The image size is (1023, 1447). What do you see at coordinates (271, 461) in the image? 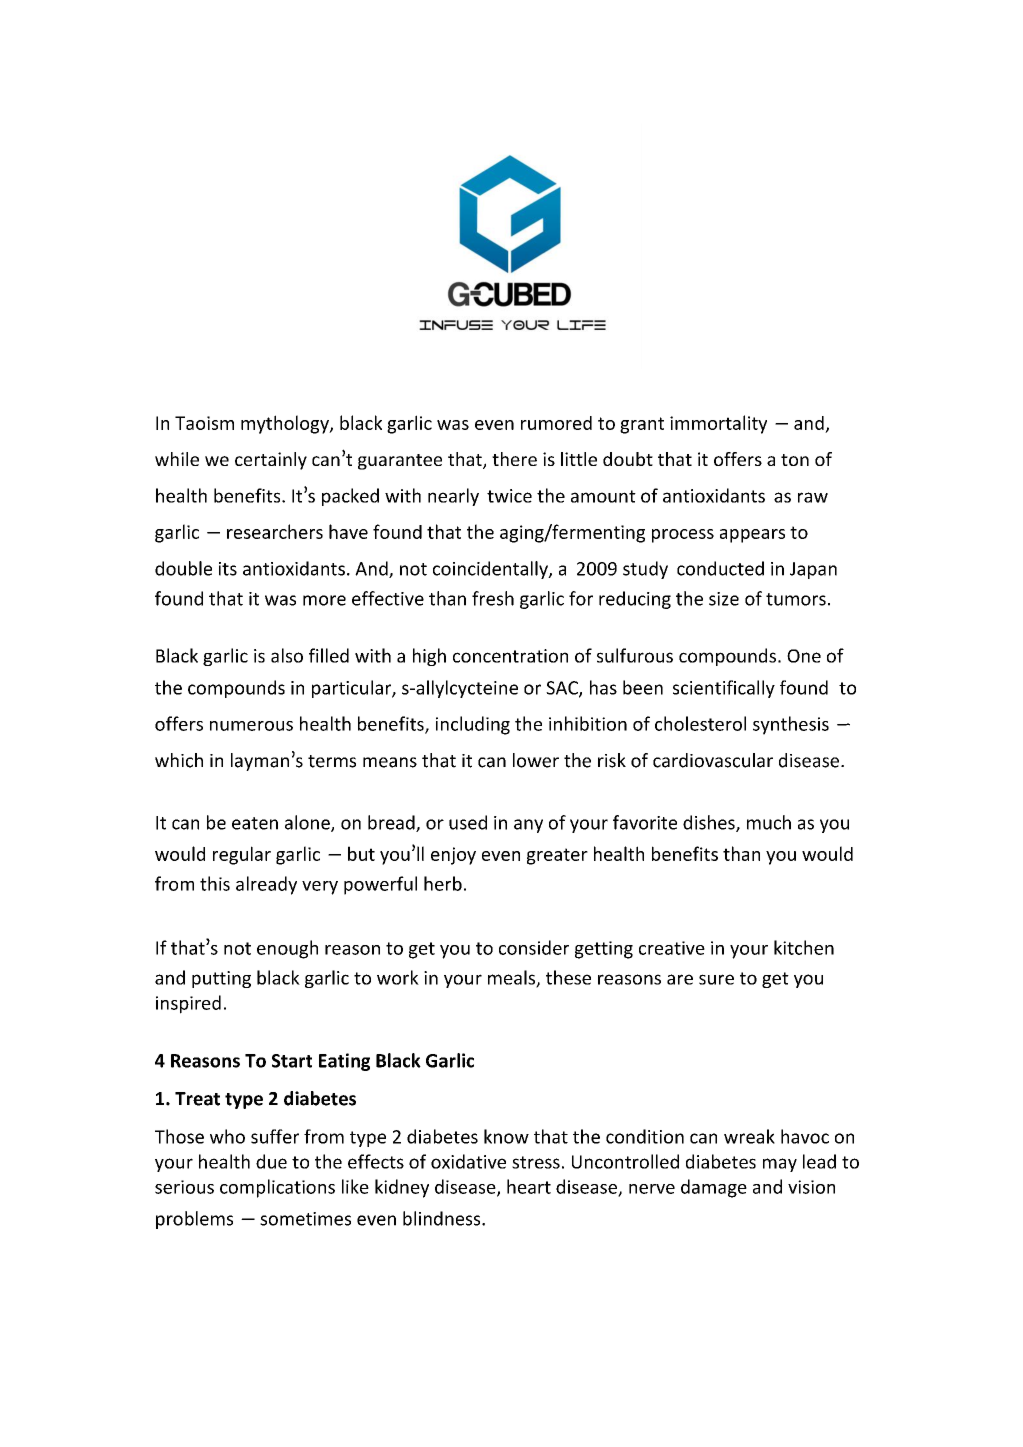
I see `certainly` at bounding box center [271, 461].
